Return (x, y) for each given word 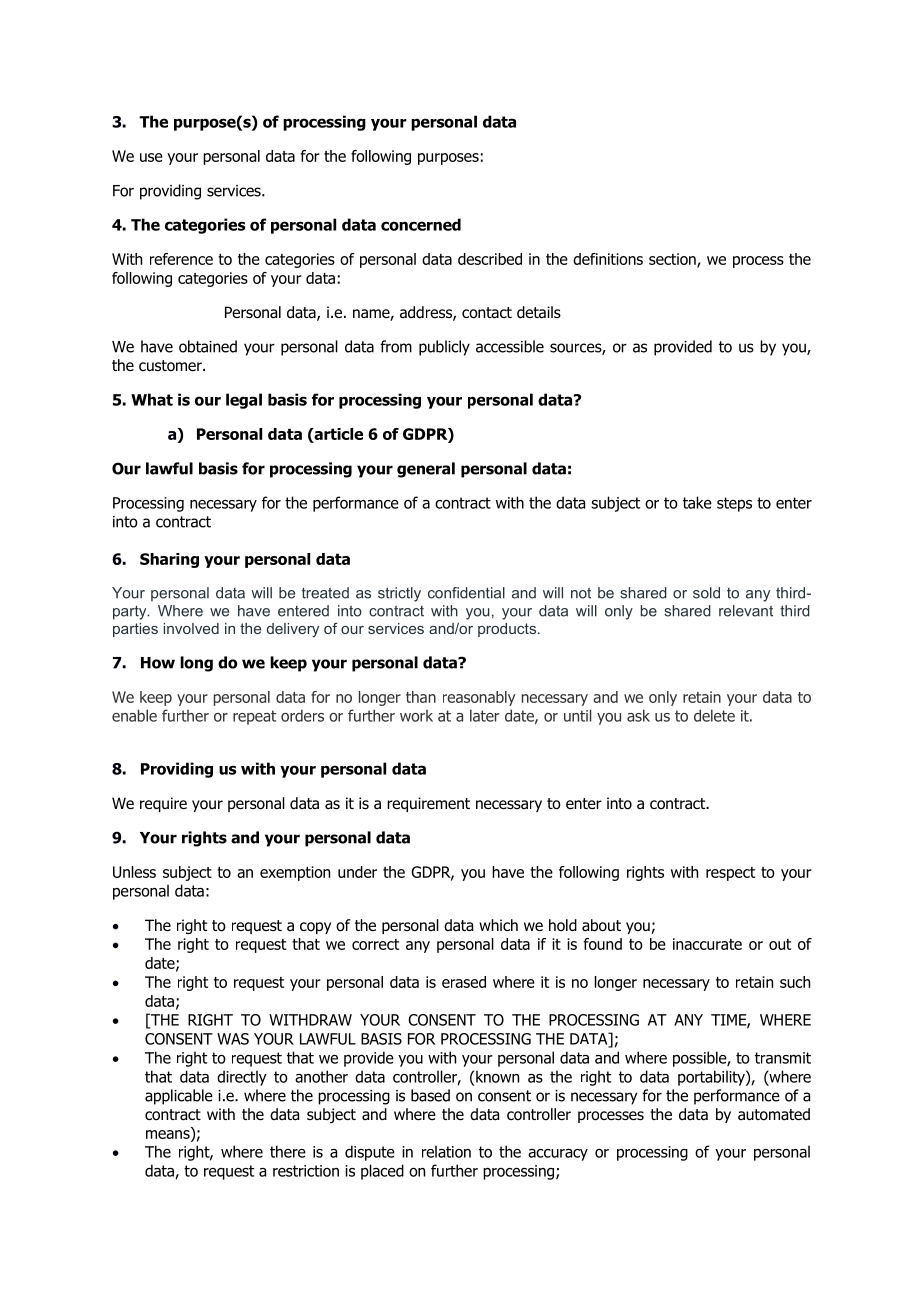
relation (446, 1151)
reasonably (479, 698)
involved (191, 628)
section (673, 260)
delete (714, 715)
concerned (421, 224)
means (169, 1135)
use (151, 157)
